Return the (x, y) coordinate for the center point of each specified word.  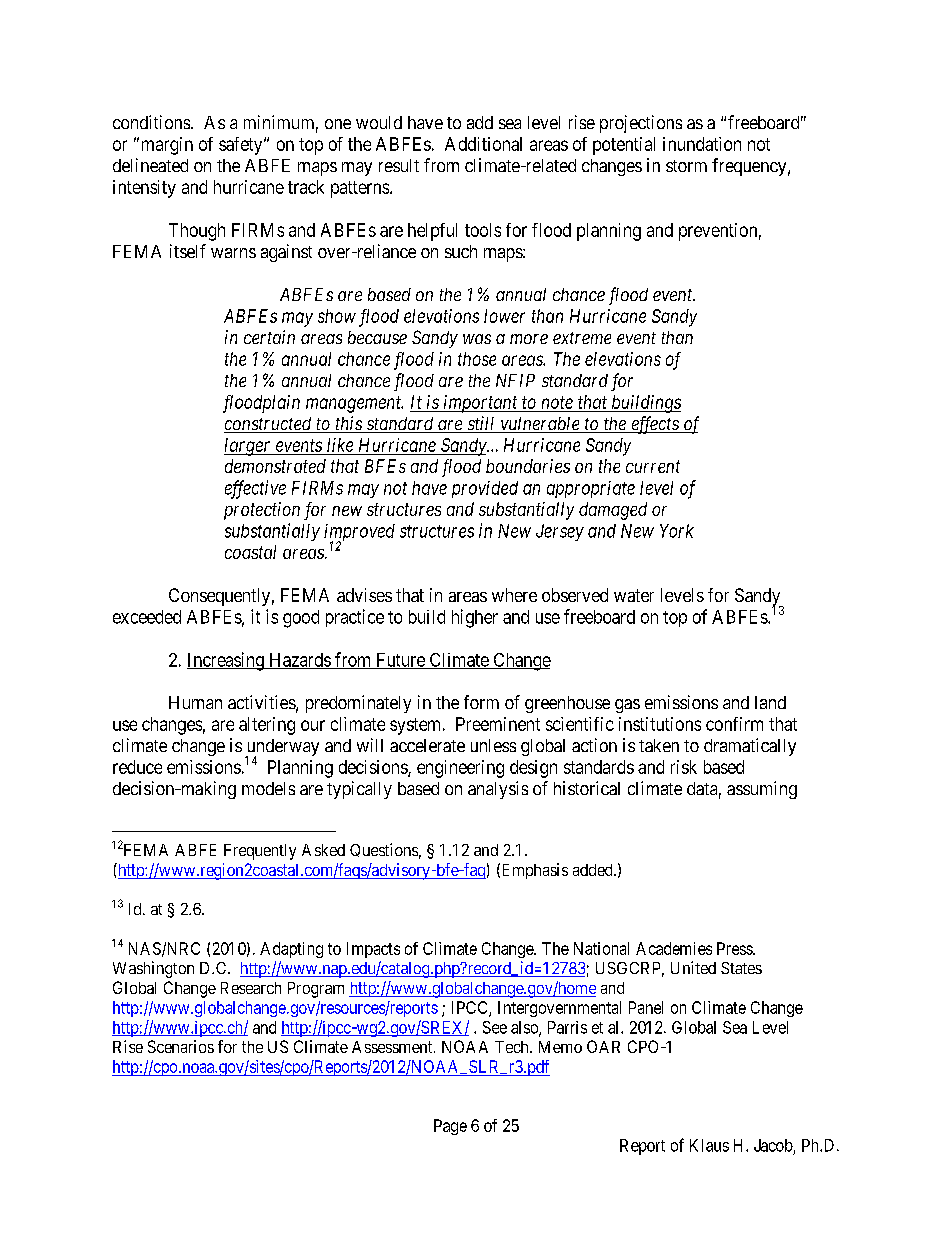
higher (475, 618)
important (481, 404)
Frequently (260, 852)
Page (450, 1127)
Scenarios (181, 1046)
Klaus (709, 1145)
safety (242, 146)
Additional (483, 144)
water (634, 595)
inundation (702, 144)
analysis (498, 790)
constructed (269, 425)
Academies (674, 948)
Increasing (226, 661)
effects (655, 425)
